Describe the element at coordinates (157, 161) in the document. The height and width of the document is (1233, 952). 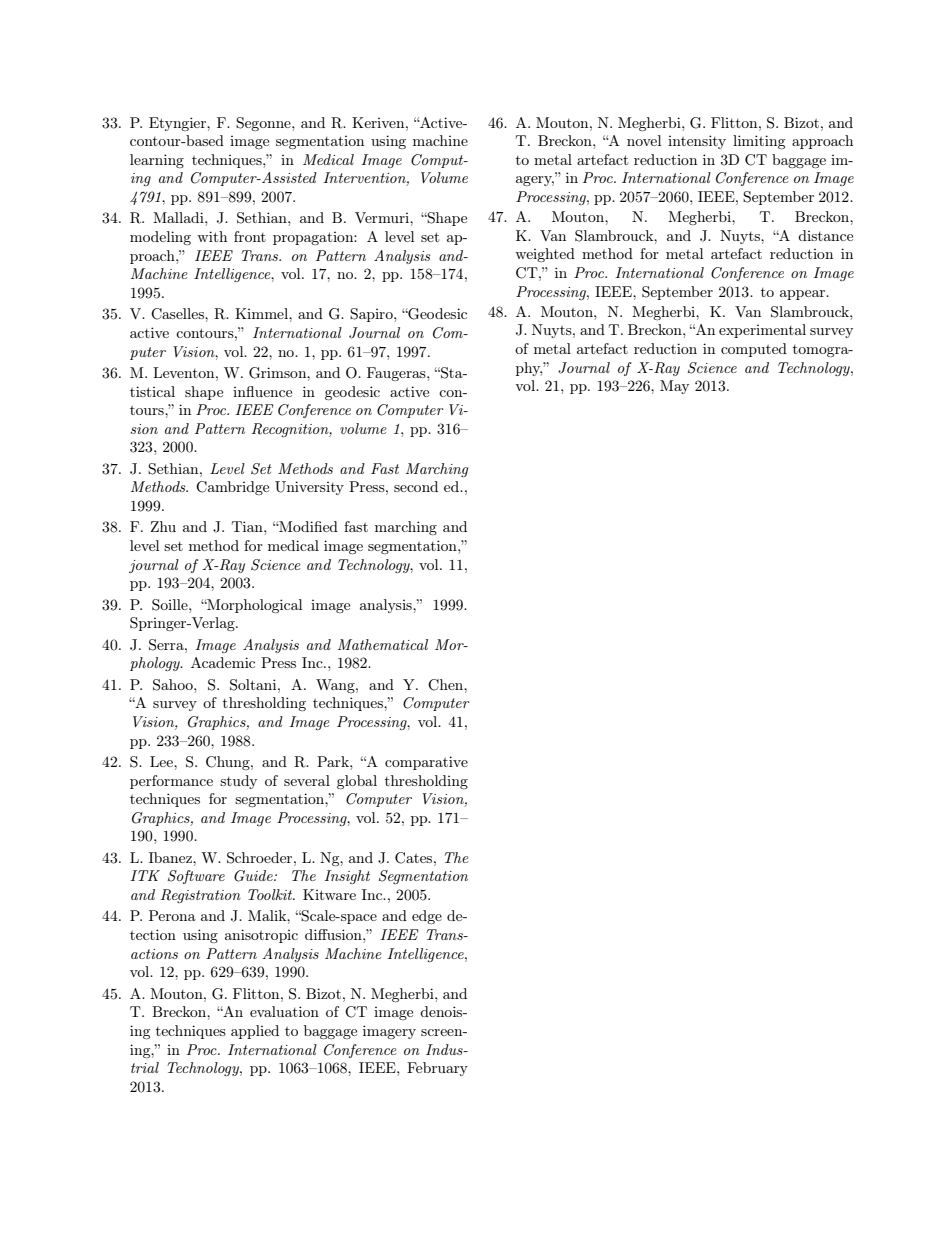
I see `learning` at that location.
